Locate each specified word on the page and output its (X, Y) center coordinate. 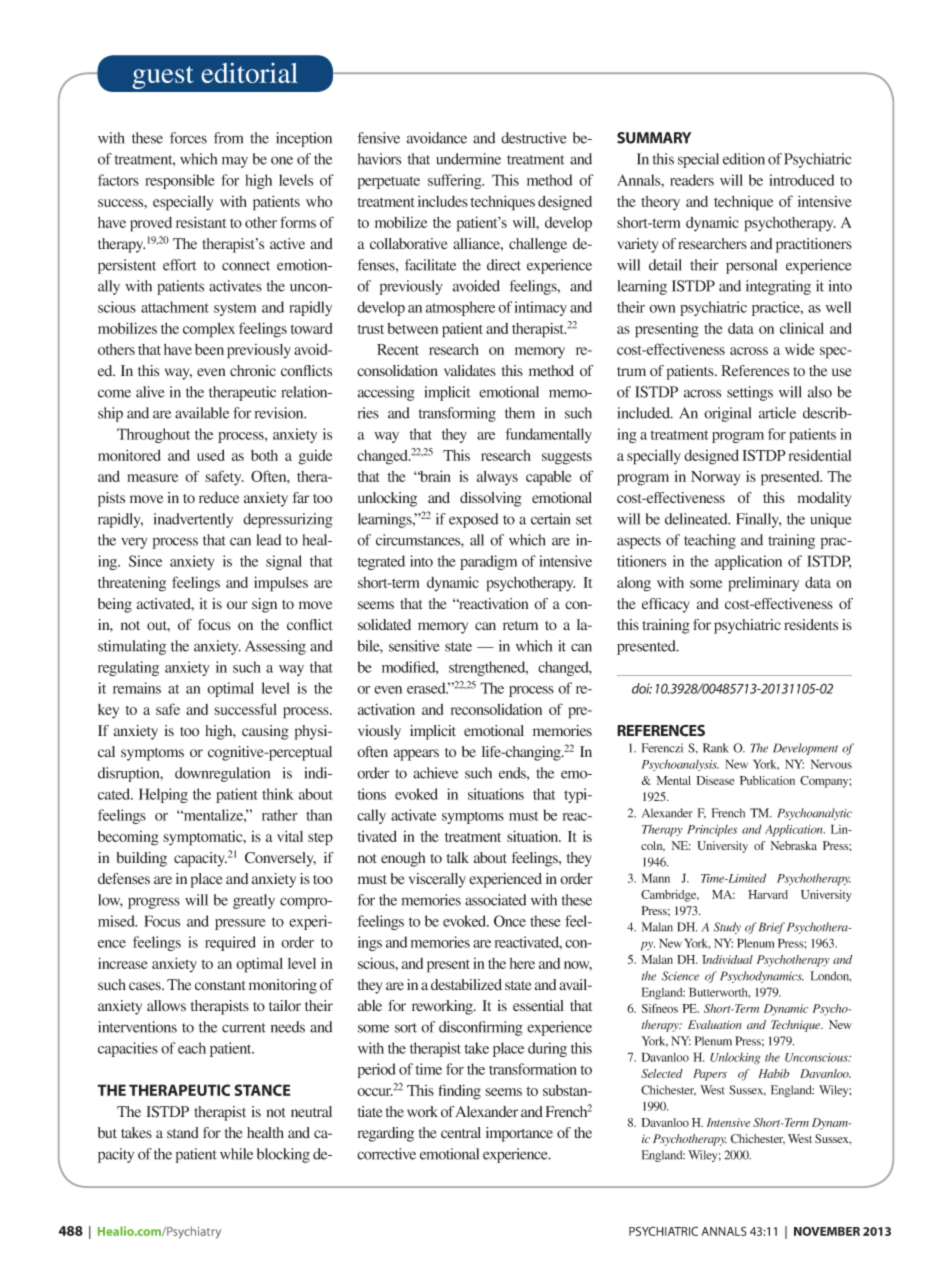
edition (744, 159)
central (461, 1133)
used (211, 455)
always (497, 478)
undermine (468, 159)
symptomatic (204, 838)
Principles (712, 830)
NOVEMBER (827, 1231)
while (236, 1154)
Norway (716, 478)
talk (458, 857)
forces (188, 138)
